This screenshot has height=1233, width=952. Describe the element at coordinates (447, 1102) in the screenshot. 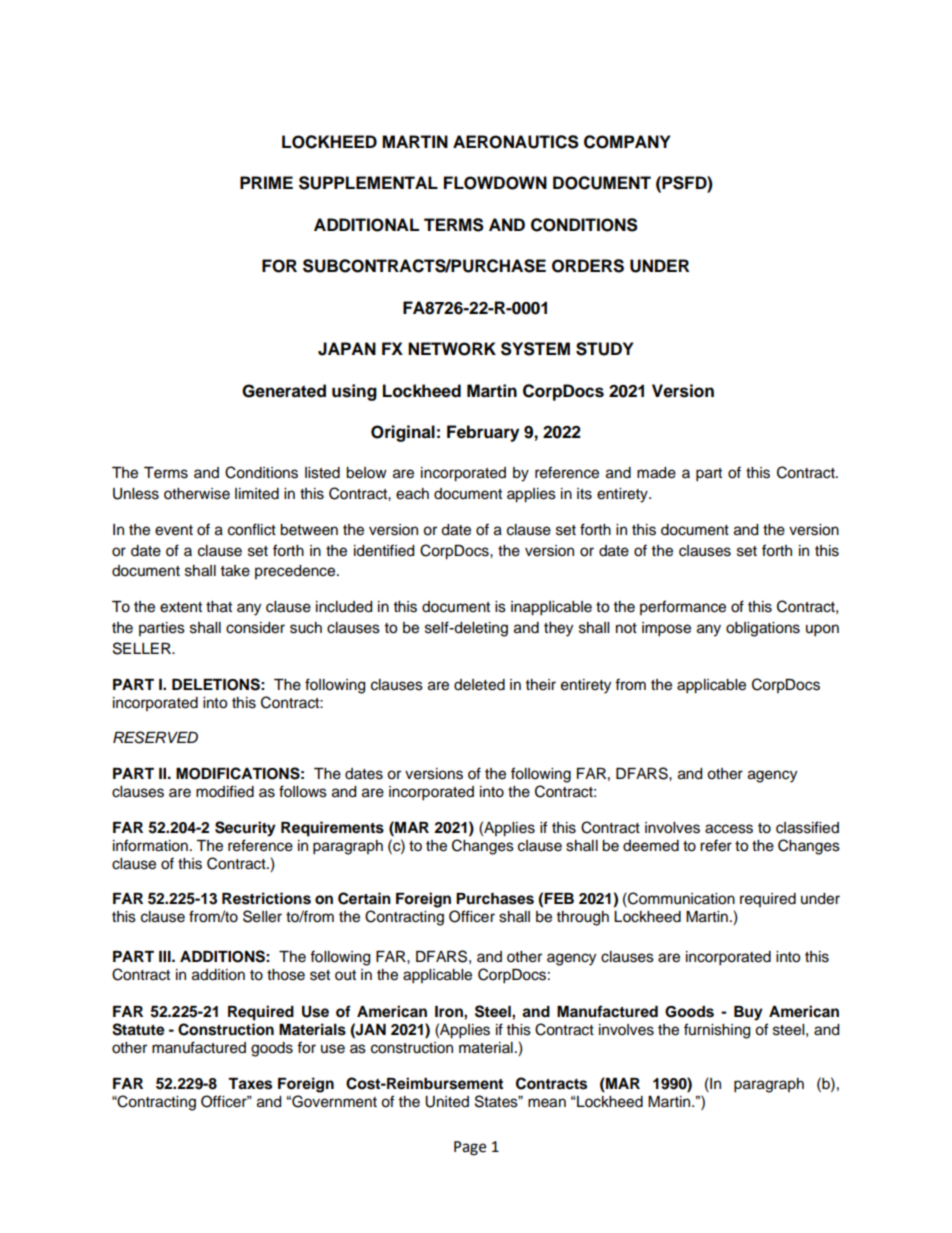

I see `United` at that location.
